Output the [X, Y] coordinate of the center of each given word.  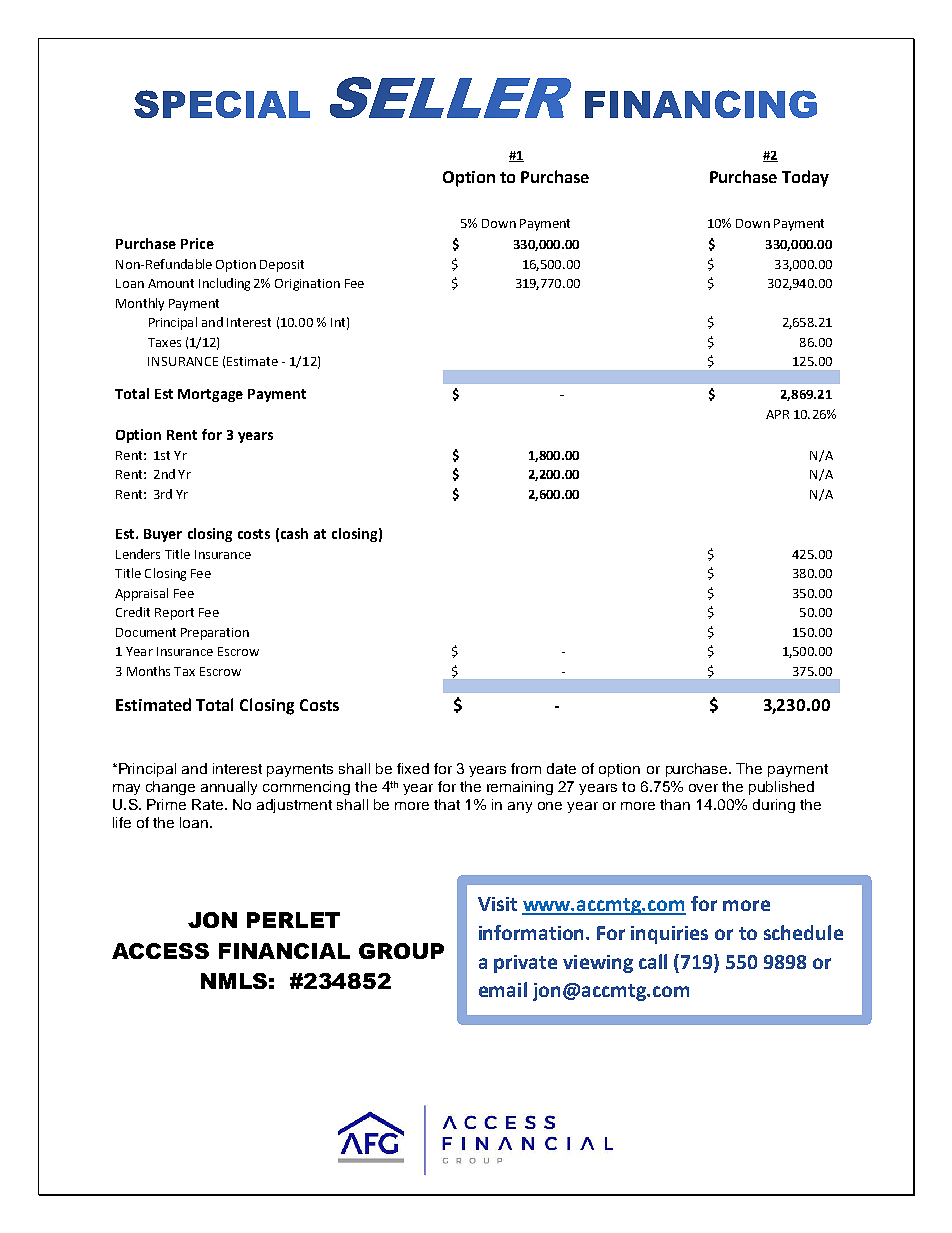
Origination [307, 285]
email [503, 989]
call [653, 961]
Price [197, 243]
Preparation [215, 634]
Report [174, 614]
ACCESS [160, 951]
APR [777, 414]
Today [805, 178]
